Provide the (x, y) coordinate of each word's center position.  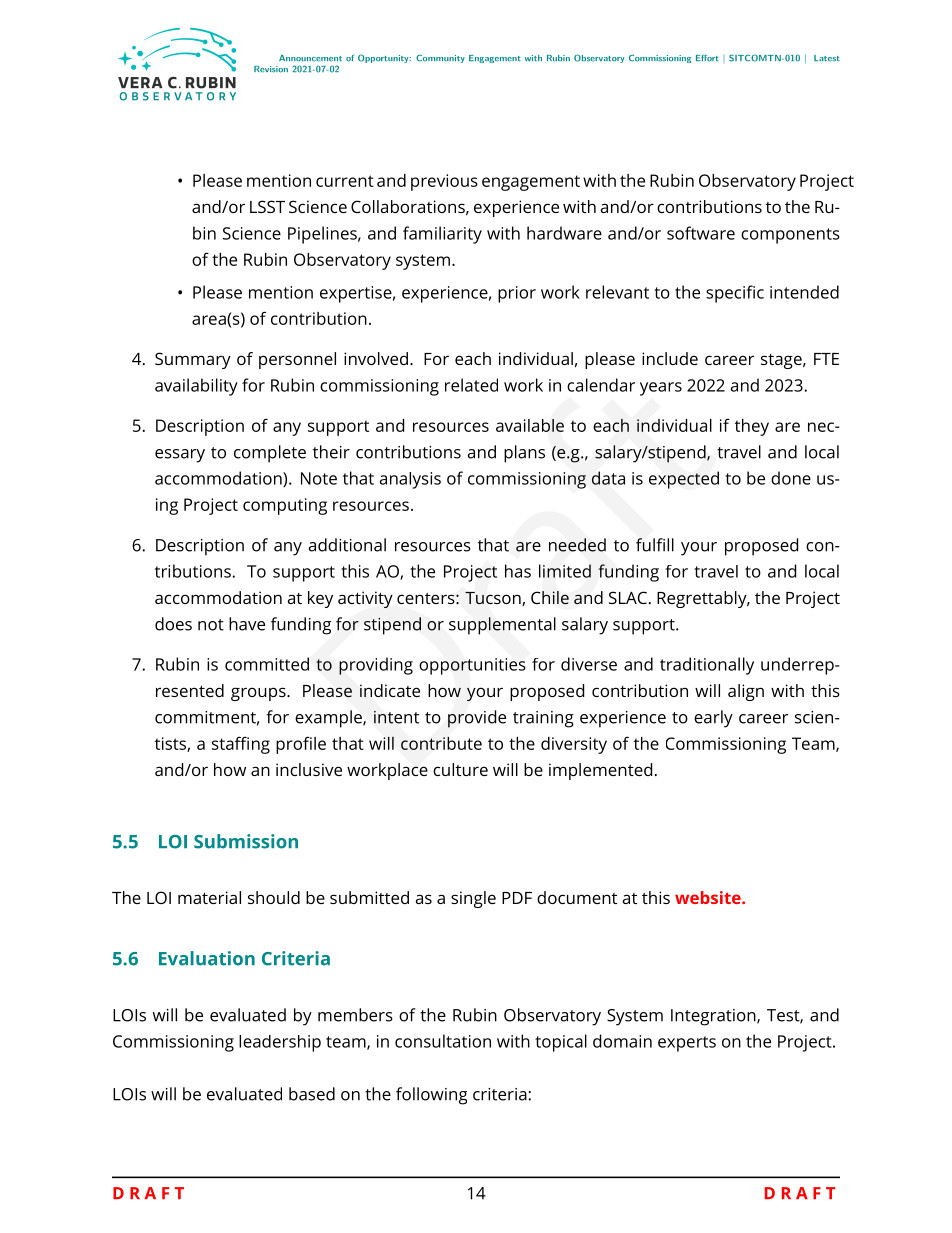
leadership (280, 1043)
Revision (271, 69)
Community (440, 59)
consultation (443, 1041)
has (518, 571)
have (247, 624)
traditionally (707, 666)
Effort (707, 58)
